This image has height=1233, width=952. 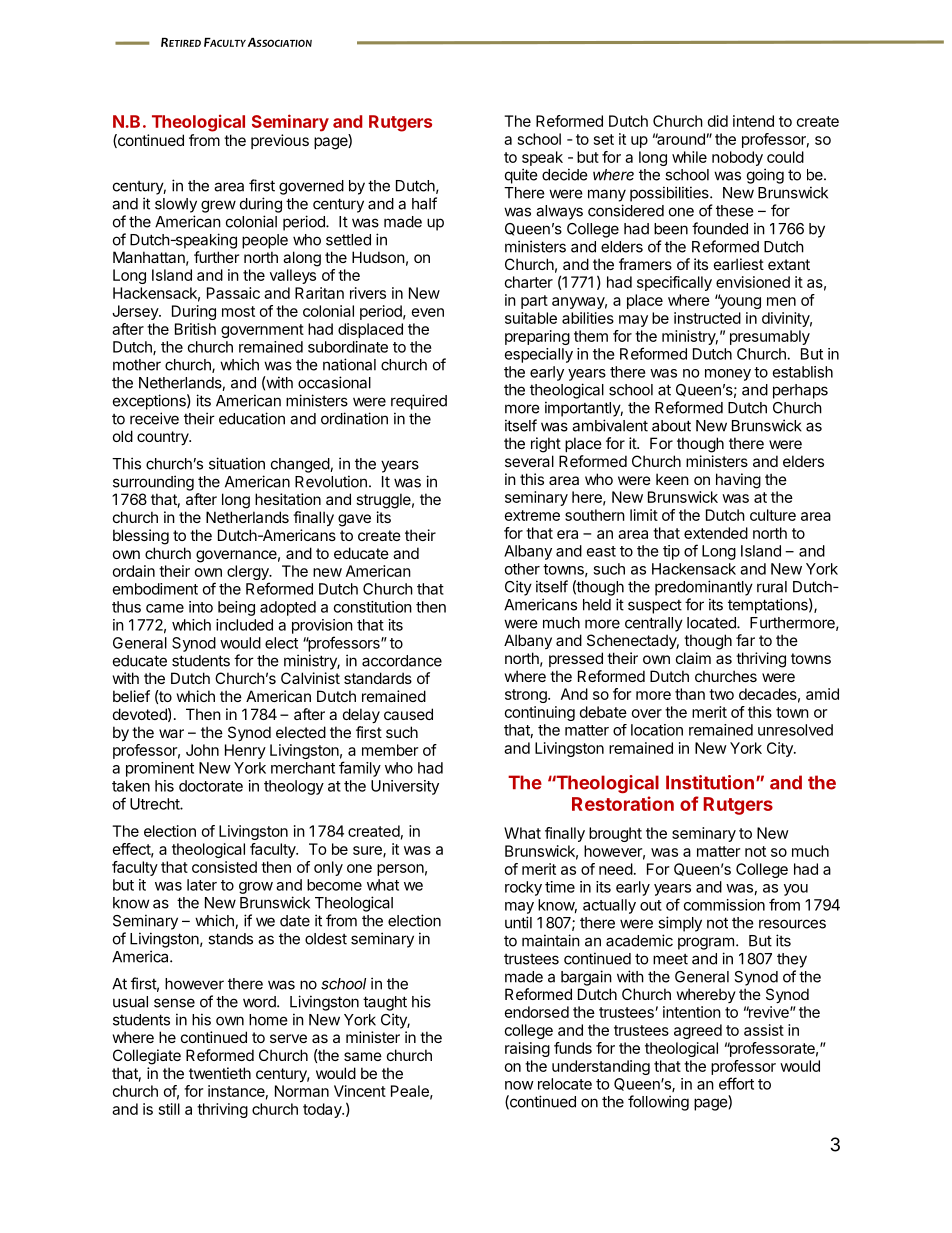 What do you see at coordinates (737, 158) in the image?
I see `nobody` at bounding box center [737, 158].
